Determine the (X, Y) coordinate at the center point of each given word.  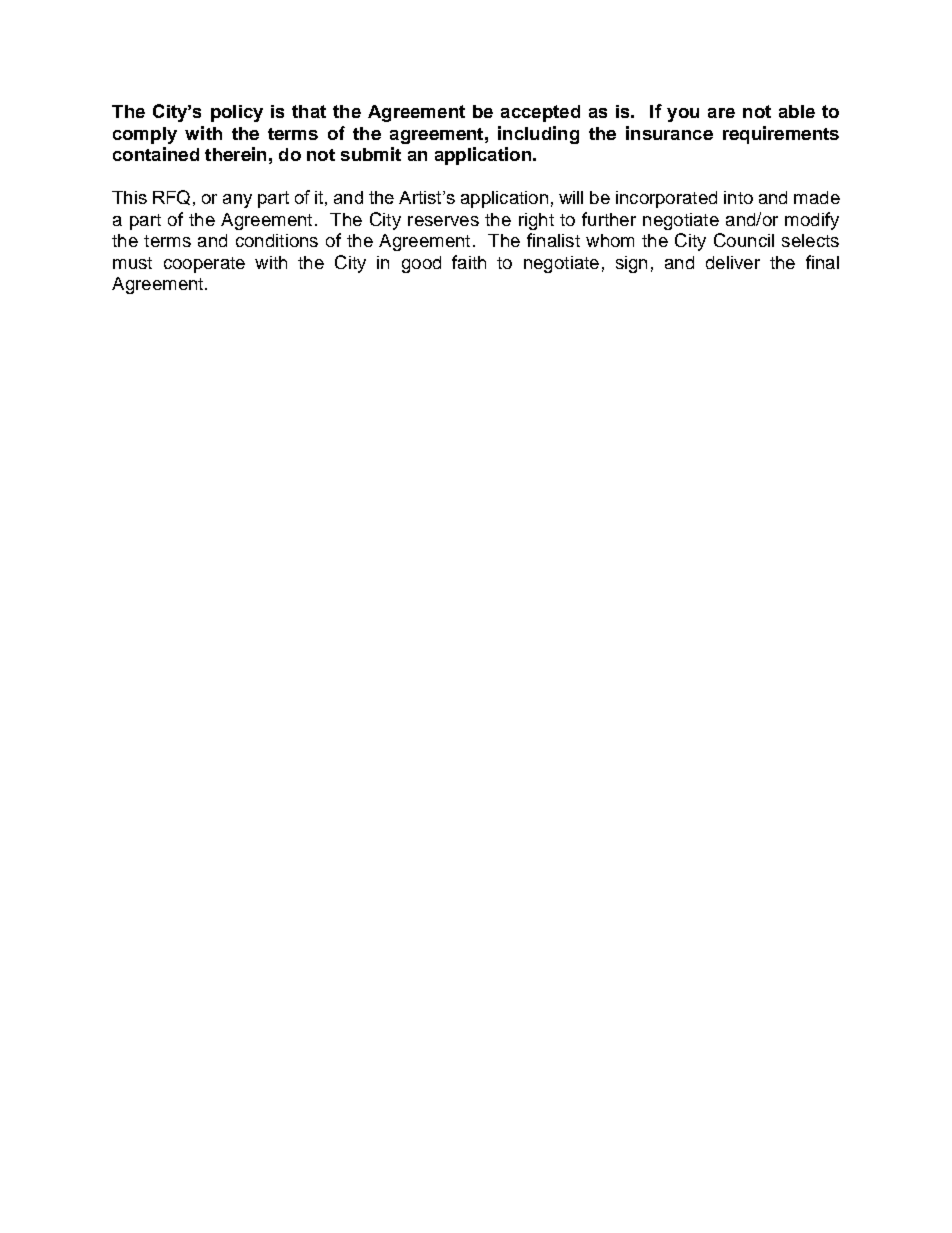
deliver (733, 262)
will (571, 197)
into (738, 197)
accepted (540, 113)
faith (469, 262)
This (129, 197)
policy (237, 113)
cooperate (204, 265)
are (721, 113)
